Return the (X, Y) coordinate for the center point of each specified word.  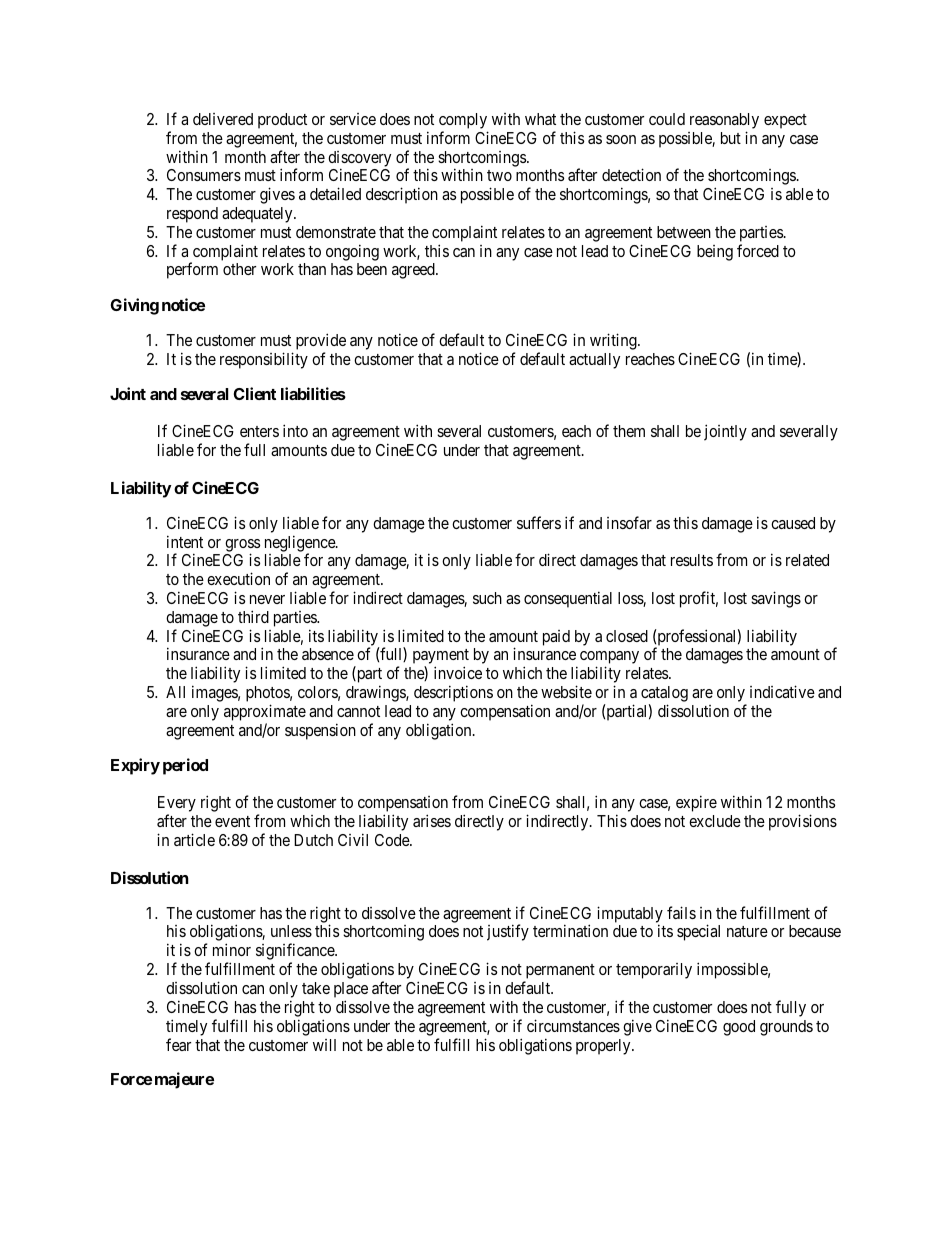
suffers (539, 522)
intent (185, 541)
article (194, 839)
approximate (265, 712)
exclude (715, 821)
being (715, 253)
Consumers (204, 175)
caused (793, 523)
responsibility (264, 360)
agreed (414, 271)
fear (178, 1044)
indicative (782, 691)
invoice (458, 672)
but (731, 138)
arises (432, 820)
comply (463, 122)
